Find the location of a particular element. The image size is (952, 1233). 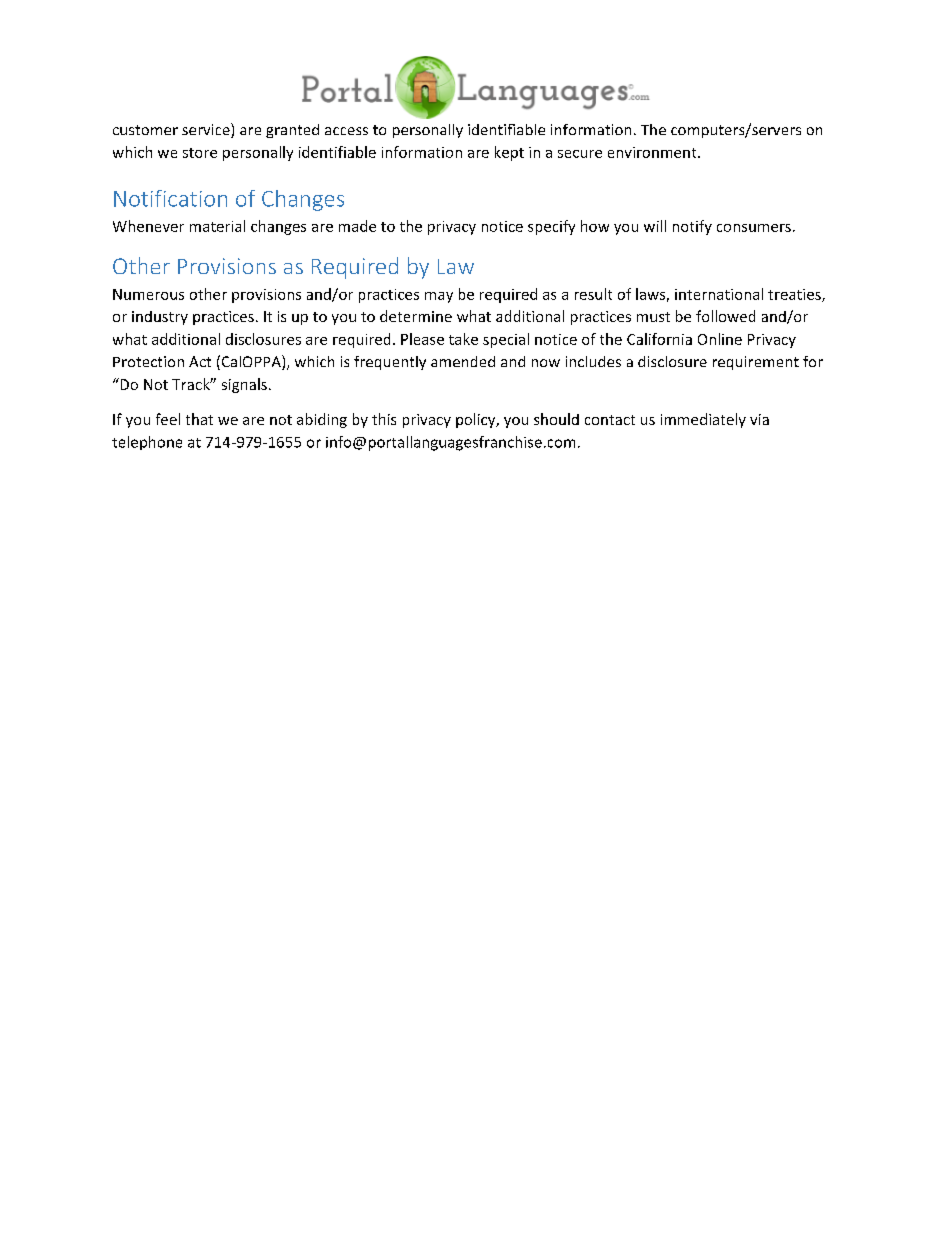

specify is located at coordinates (551, 227).
